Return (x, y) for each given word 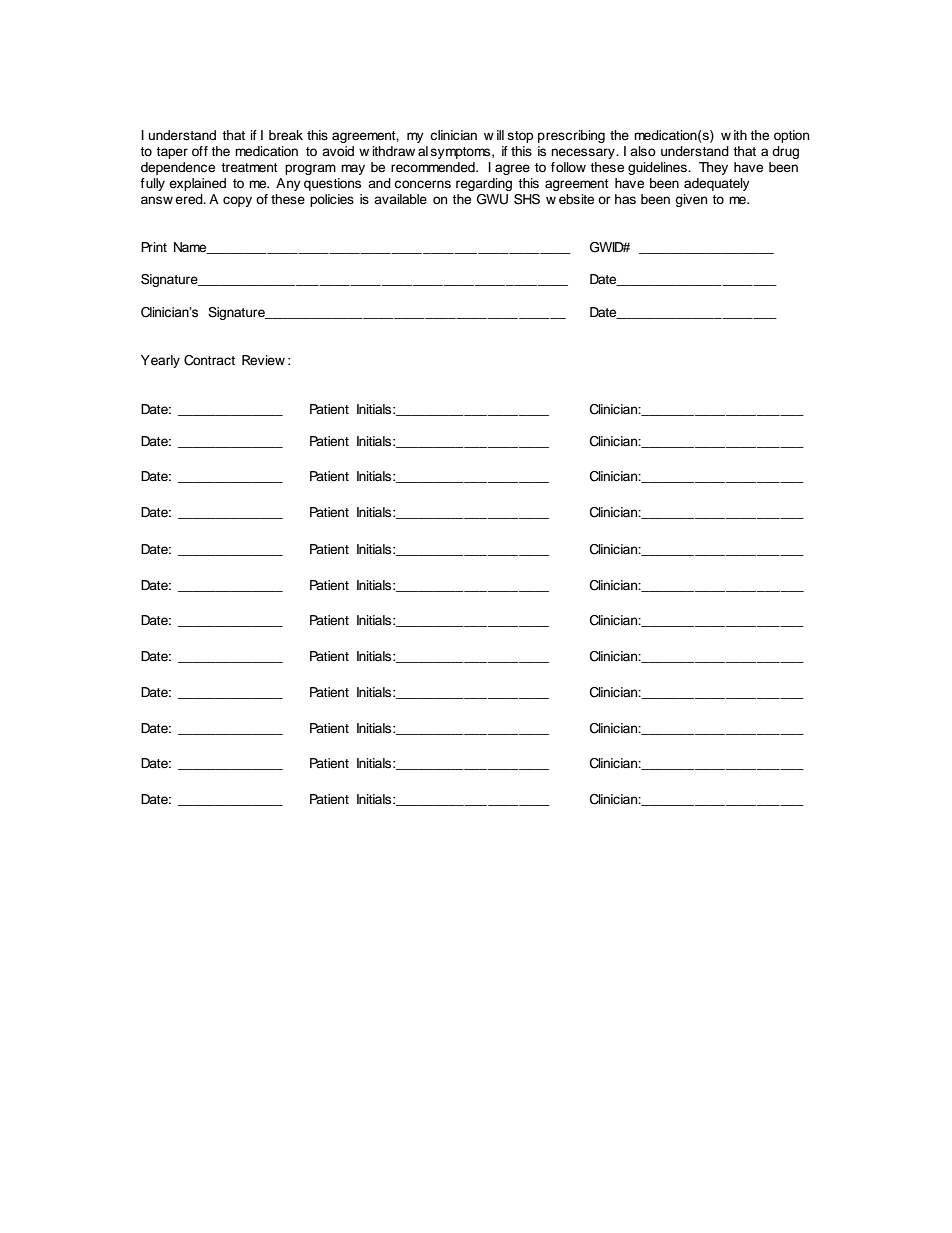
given (691, 200)
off (200, 151)
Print (154, 247)
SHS (527, 199)
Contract (209, 360)
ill (500, 135)
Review (263, 360)
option (791, 136)
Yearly (160, 361)
